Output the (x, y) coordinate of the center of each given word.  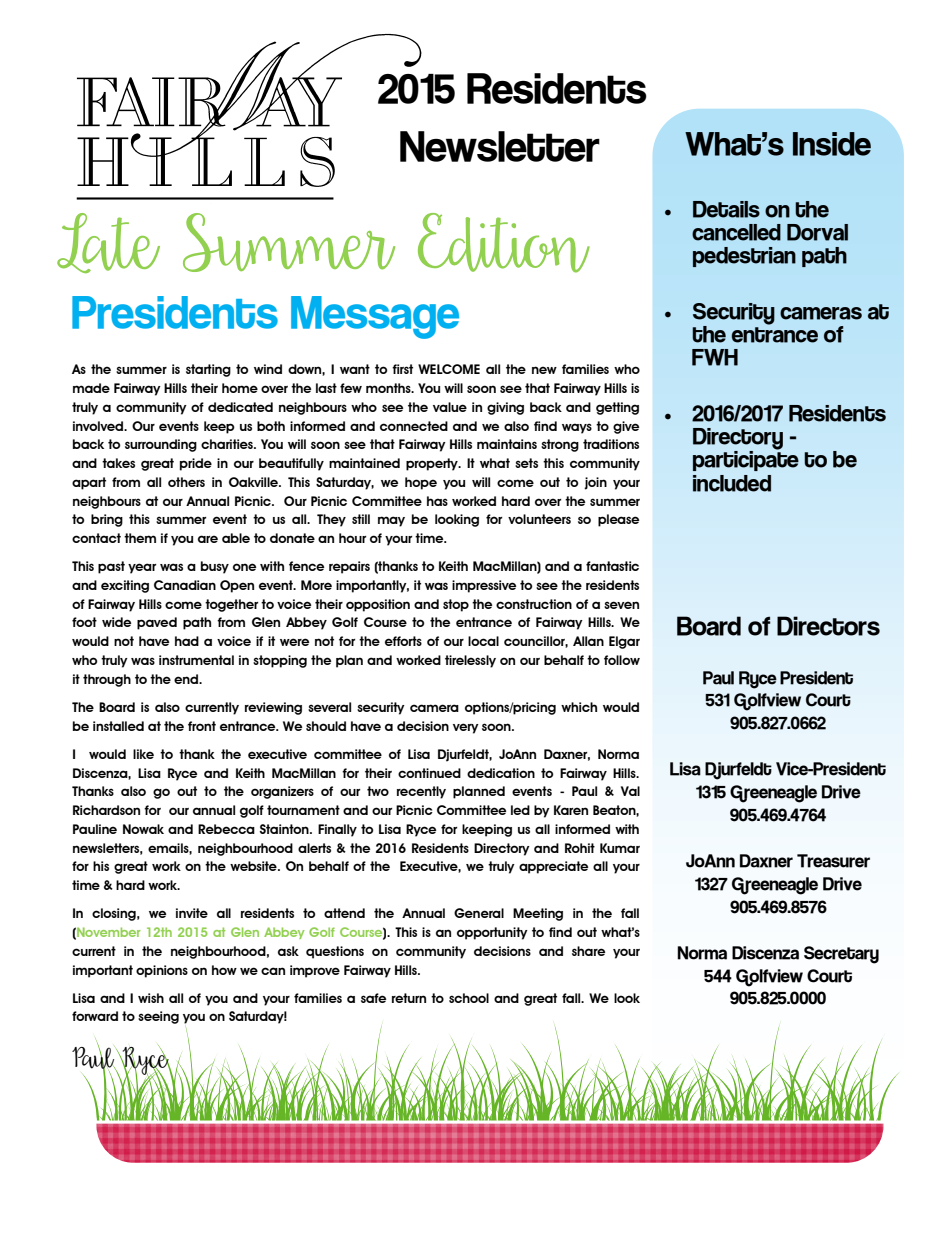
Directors (828, 626)
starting (208, 370)
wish (151, 998)
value (450, 407)
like (143, 754)
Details (726, 209)
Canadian (185, 585)
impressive (484, 586)
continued (429, 773)
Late (108, 243)
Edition (504, 243)
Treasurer (833, 861)
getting (617, 408)
